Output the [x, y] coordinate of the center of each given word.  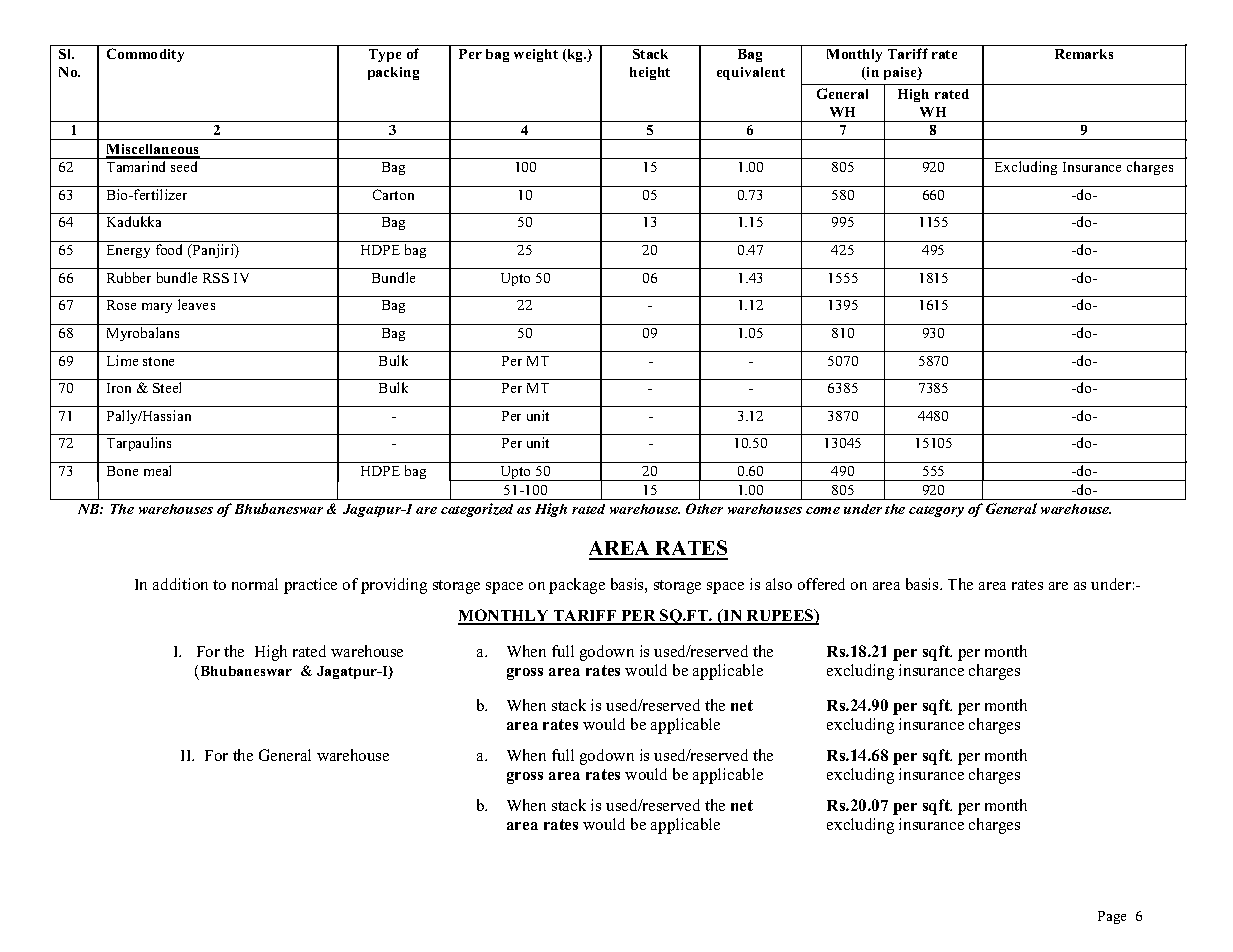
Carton [393, 194]
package [577, 586]
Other [704, 508]
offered [821, 584]
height [650, 73]
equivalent [751, 73]
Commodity [145, 55]
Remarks [1084, 54]
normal [255, 584]
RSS [216, 278]
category [936, 511]
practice [310, 586]
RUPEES [780, 616]
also [779, 584]
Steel [167, 387]
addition [180, 584]
